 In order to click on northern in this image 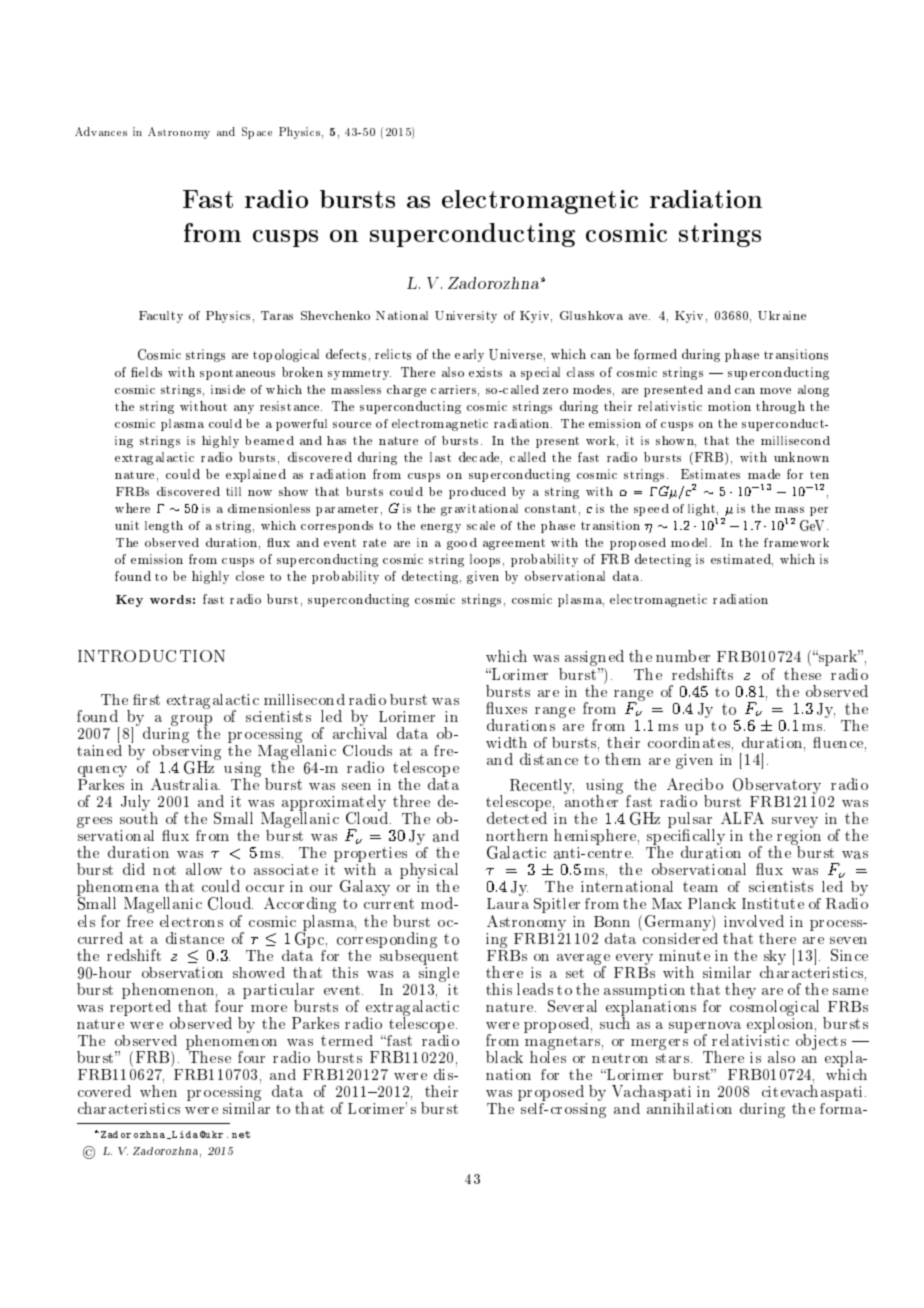, I will do `click(517, 835)`.
